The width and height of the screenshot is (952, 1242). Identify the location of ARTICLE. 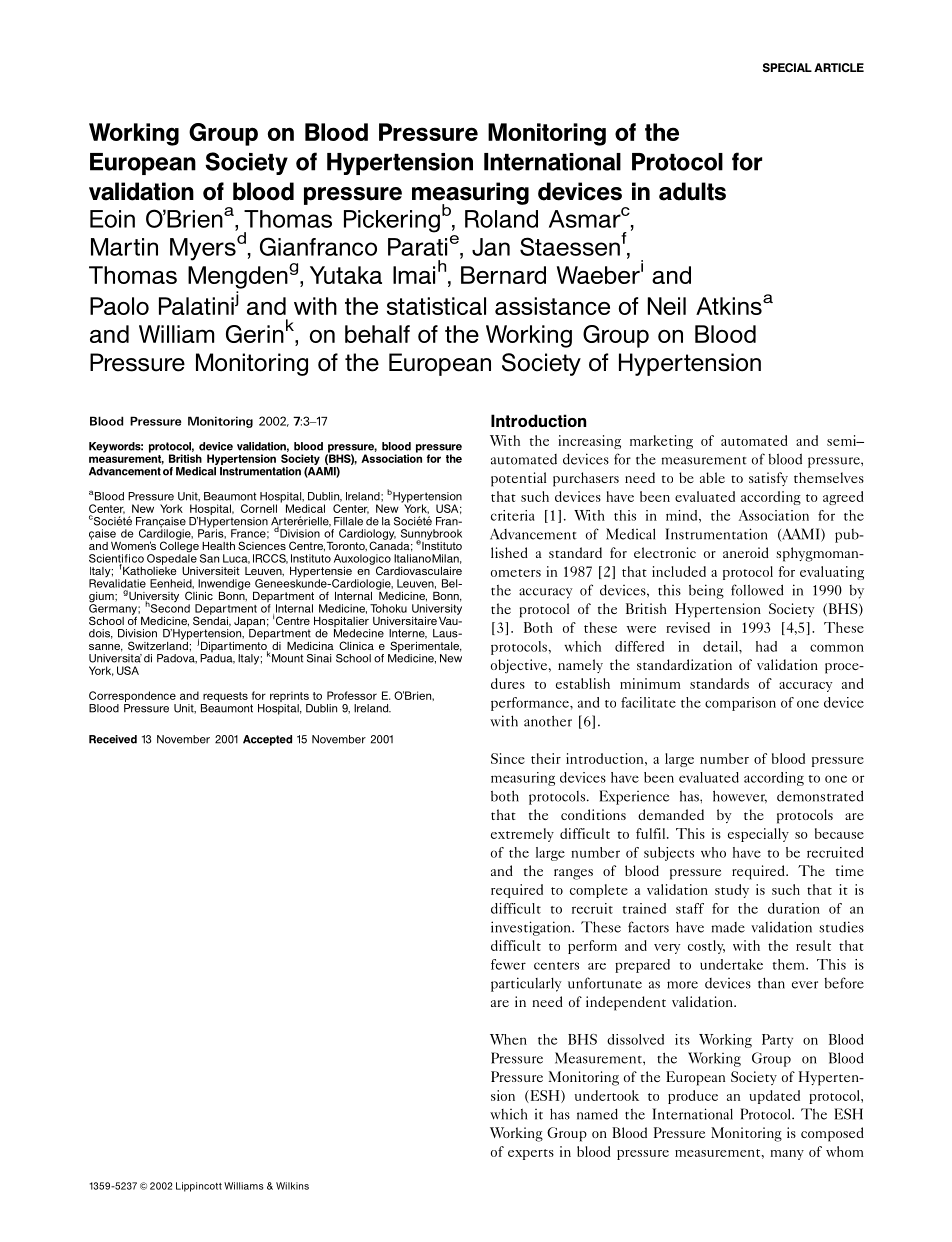
(839, 67).
